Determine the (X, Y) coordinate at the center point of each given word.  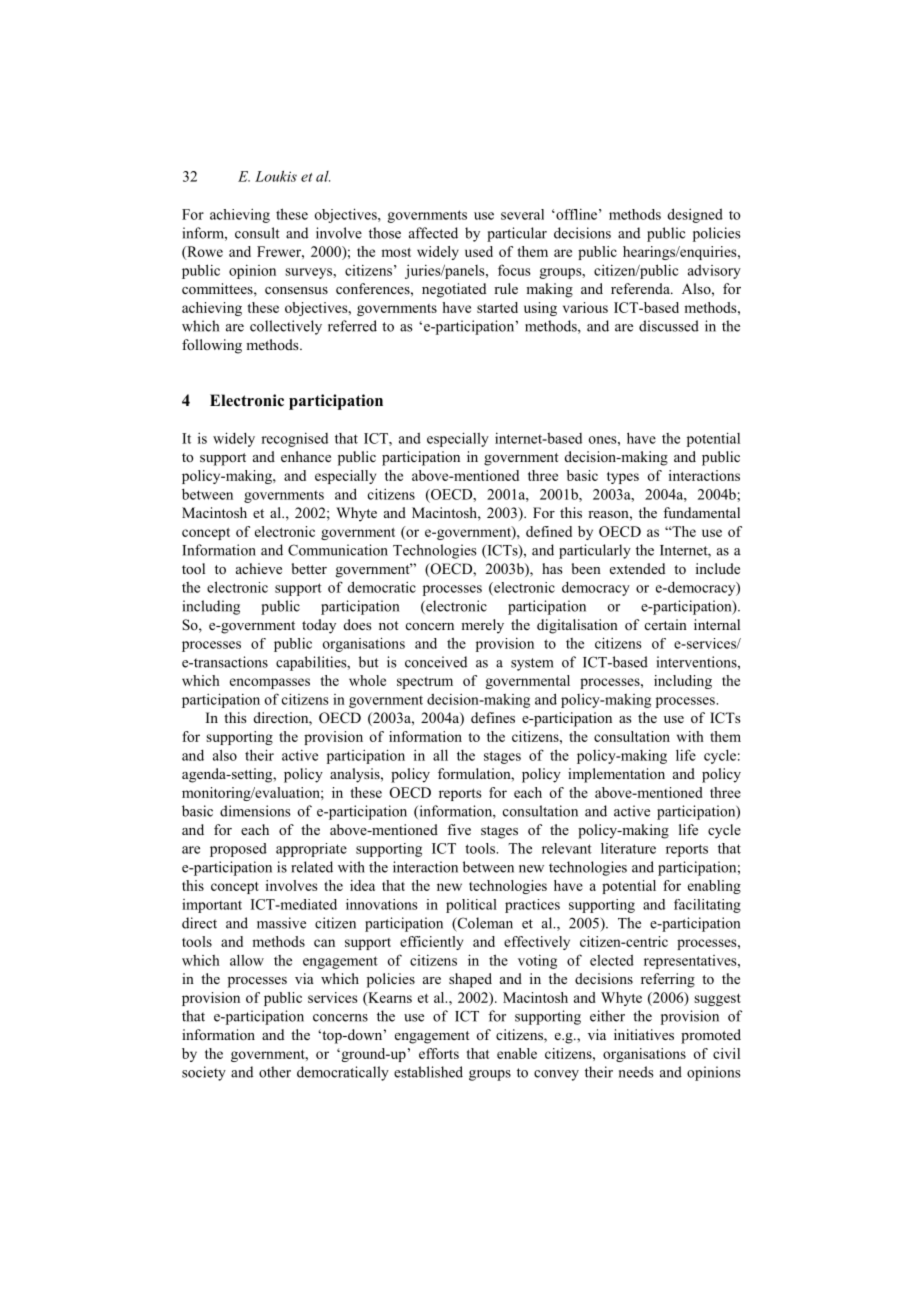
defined (549, 531)
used (479, 251)
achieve (259, 568)
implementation (616, 775)
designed (695, 215)
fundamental (701, 512)
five (459, 829)
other (275, 1072)
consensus (296, 291)
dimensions (255, 811)
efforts (439, 1053)
